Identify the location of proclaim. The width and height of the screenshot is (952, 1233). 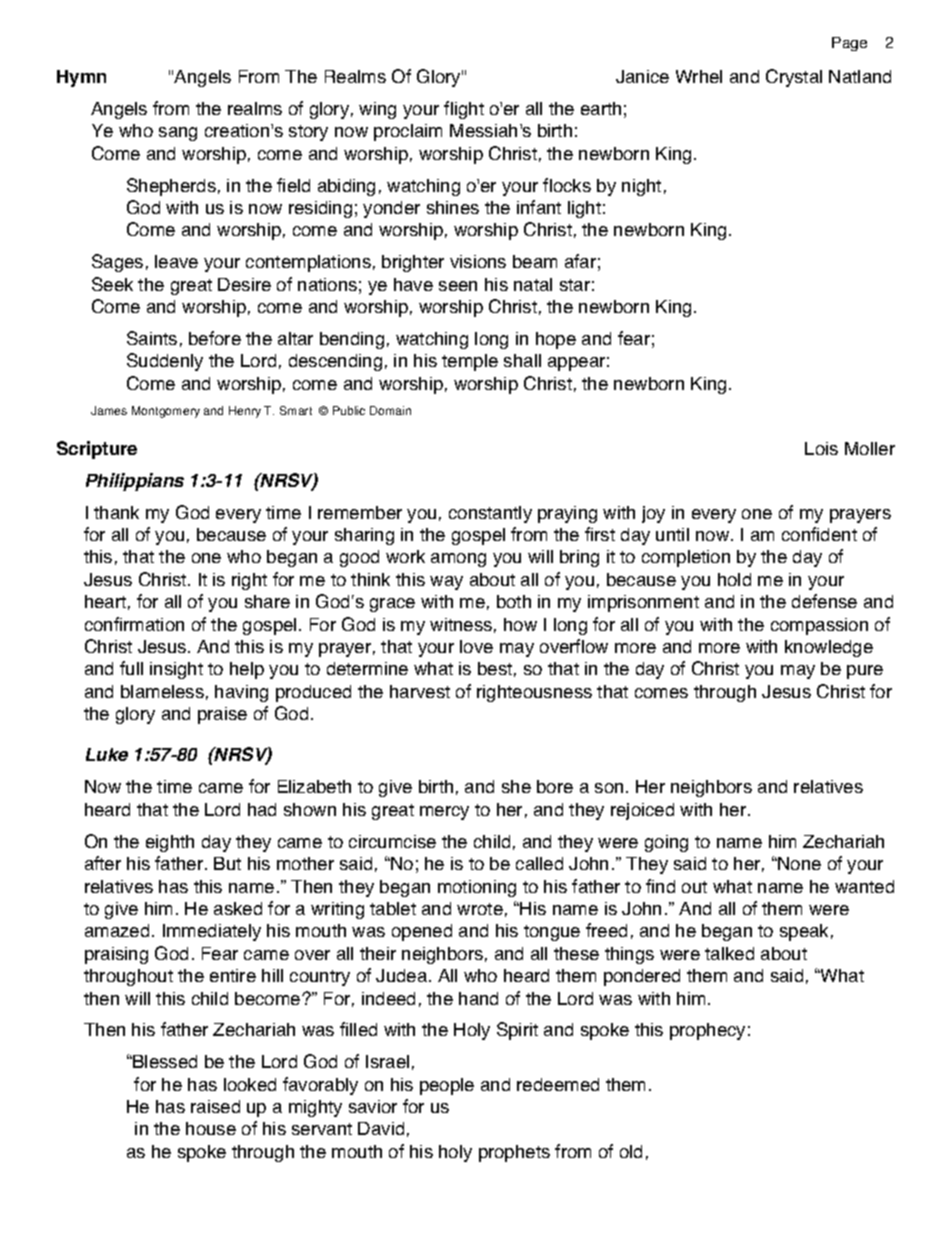
(408, 132).
